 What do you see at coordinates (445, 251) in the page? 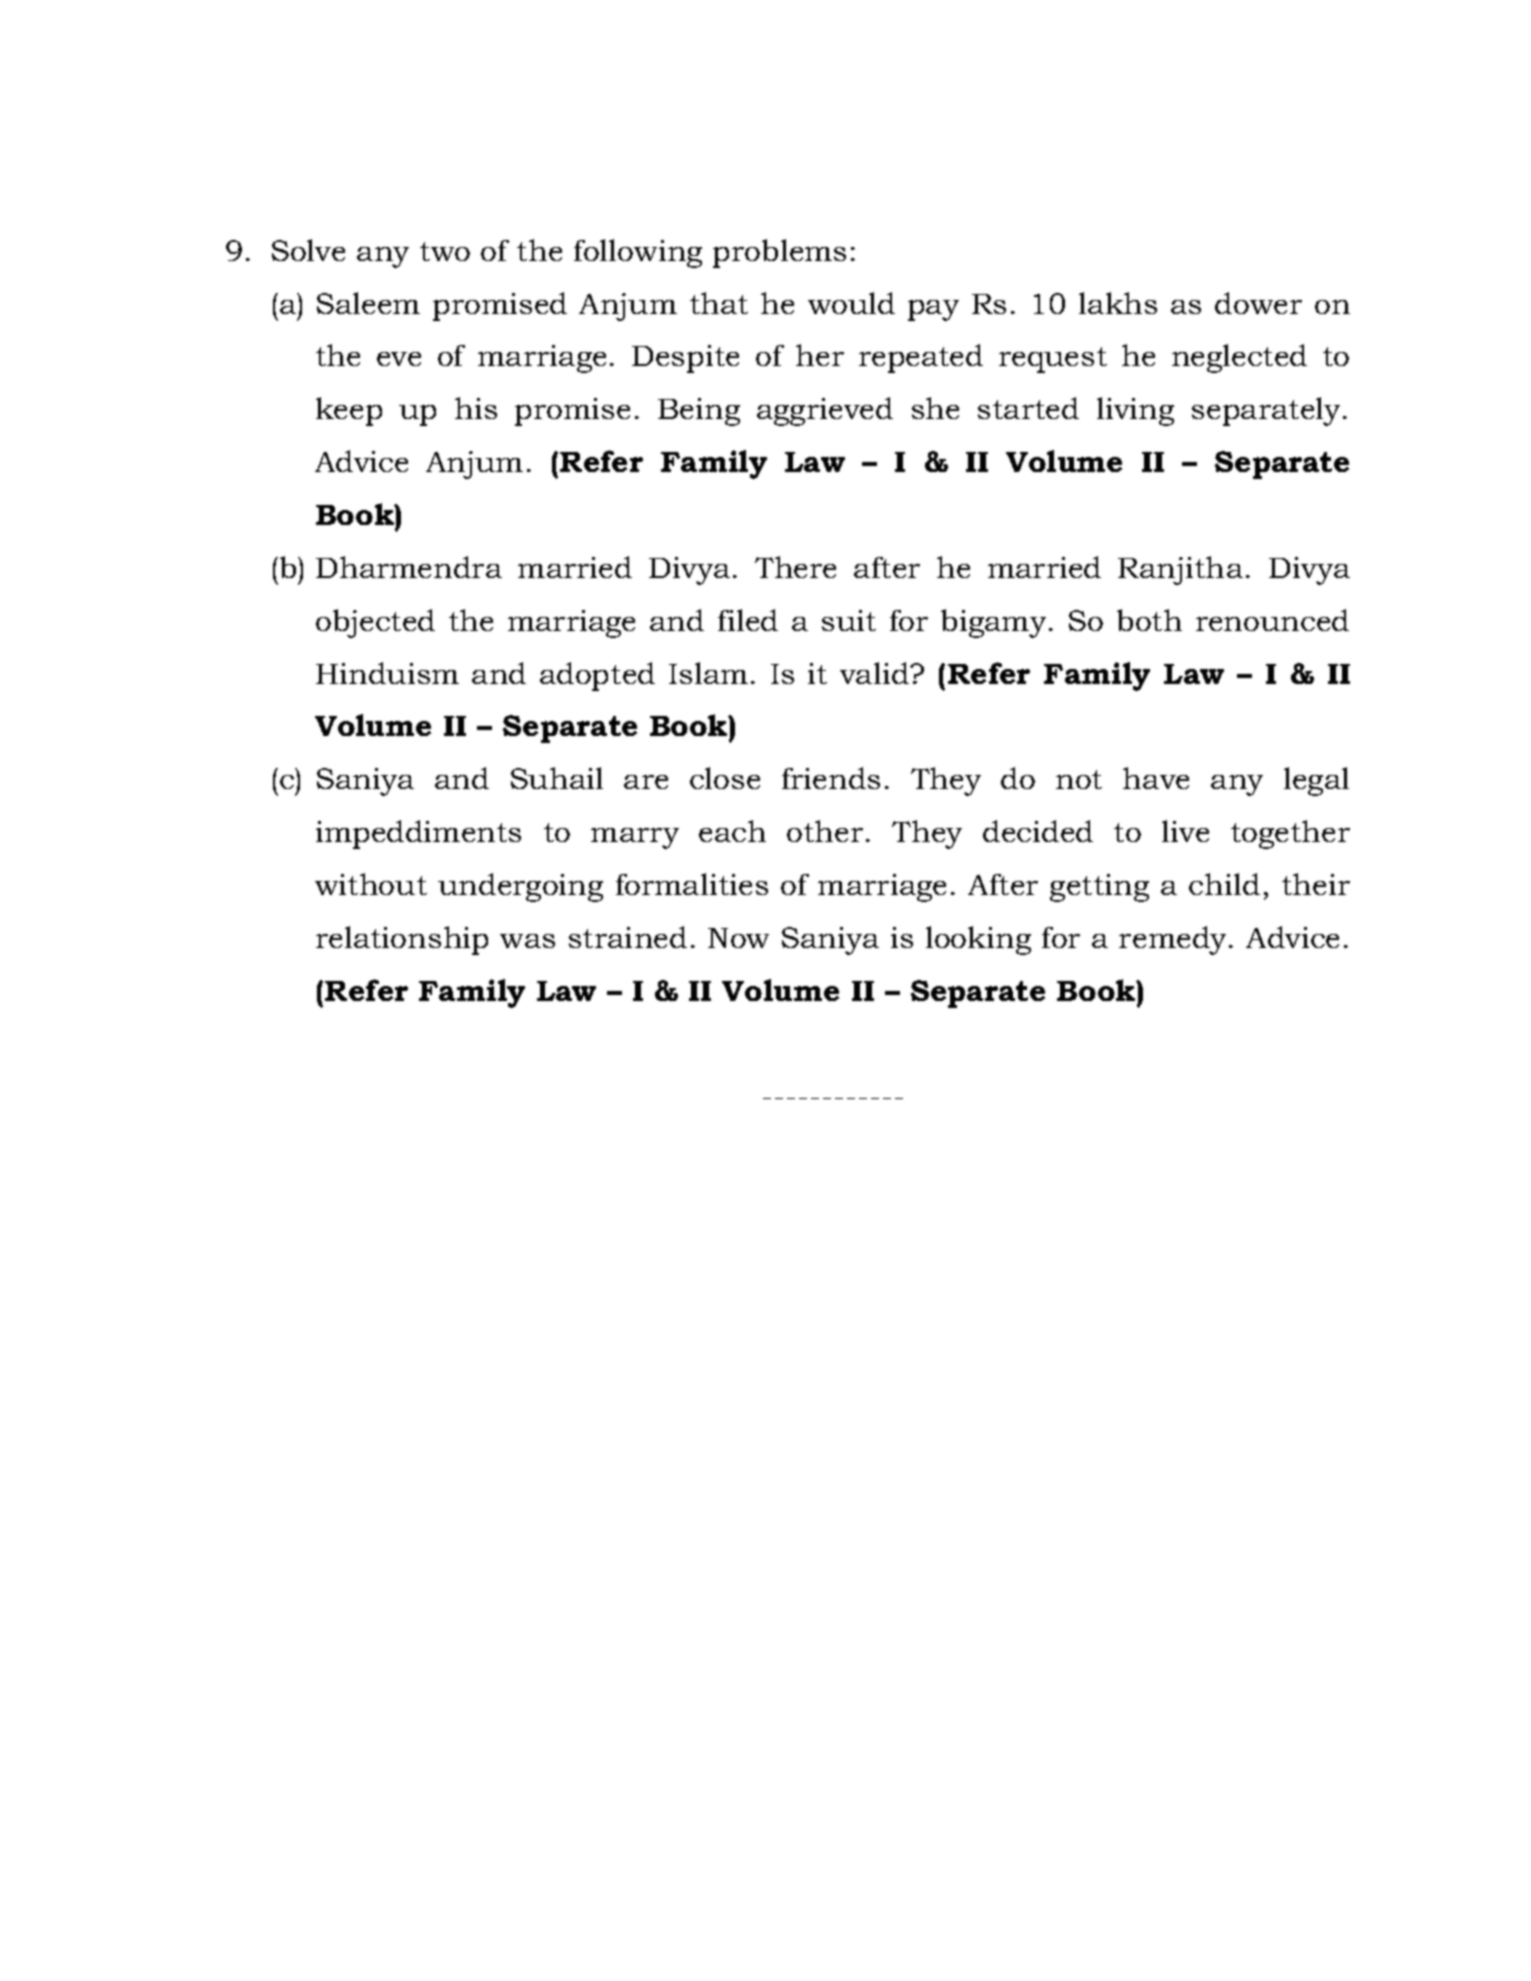
I see `two` at bounding box center [445, 251].
